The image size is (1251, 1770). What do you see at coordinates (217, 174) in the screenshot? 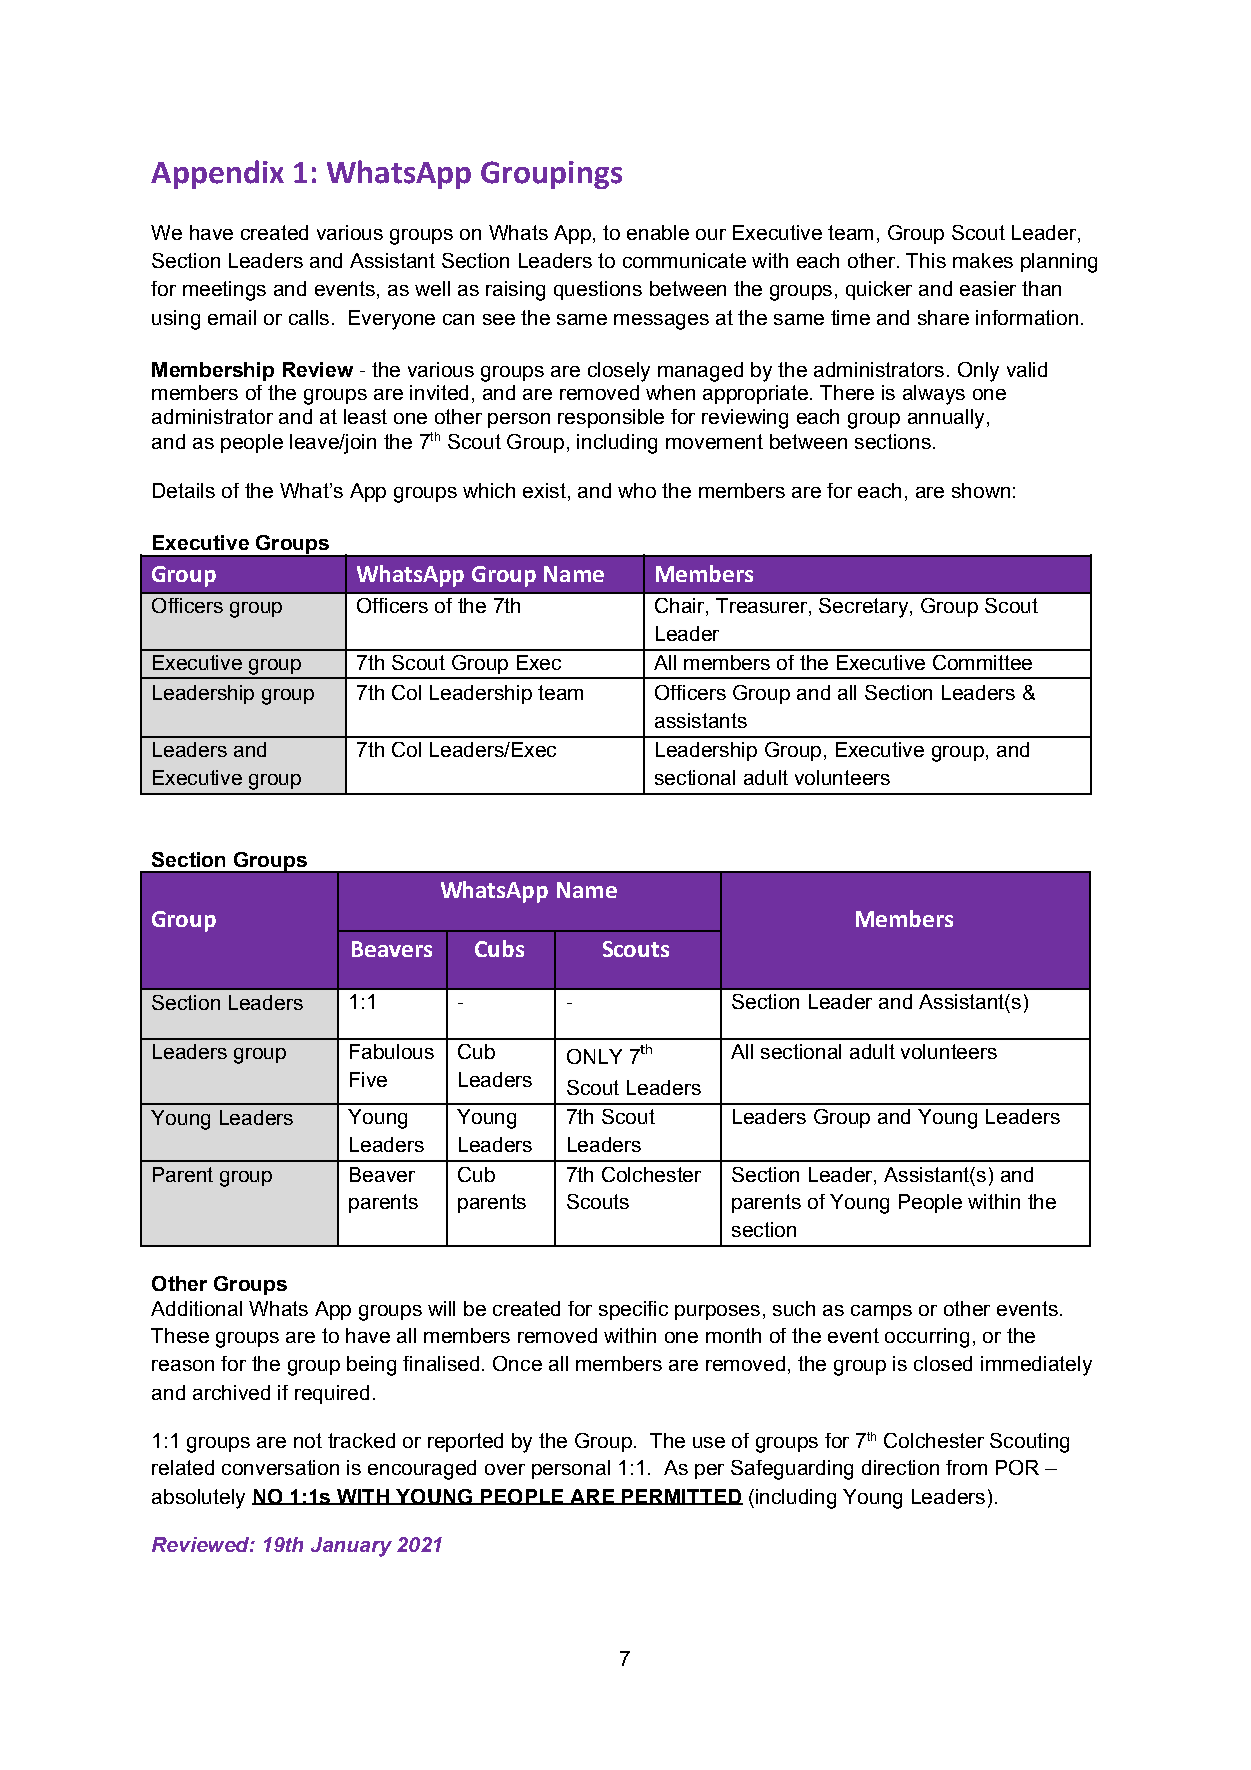
I see `Appendix` at bounding box center [217, 174].
